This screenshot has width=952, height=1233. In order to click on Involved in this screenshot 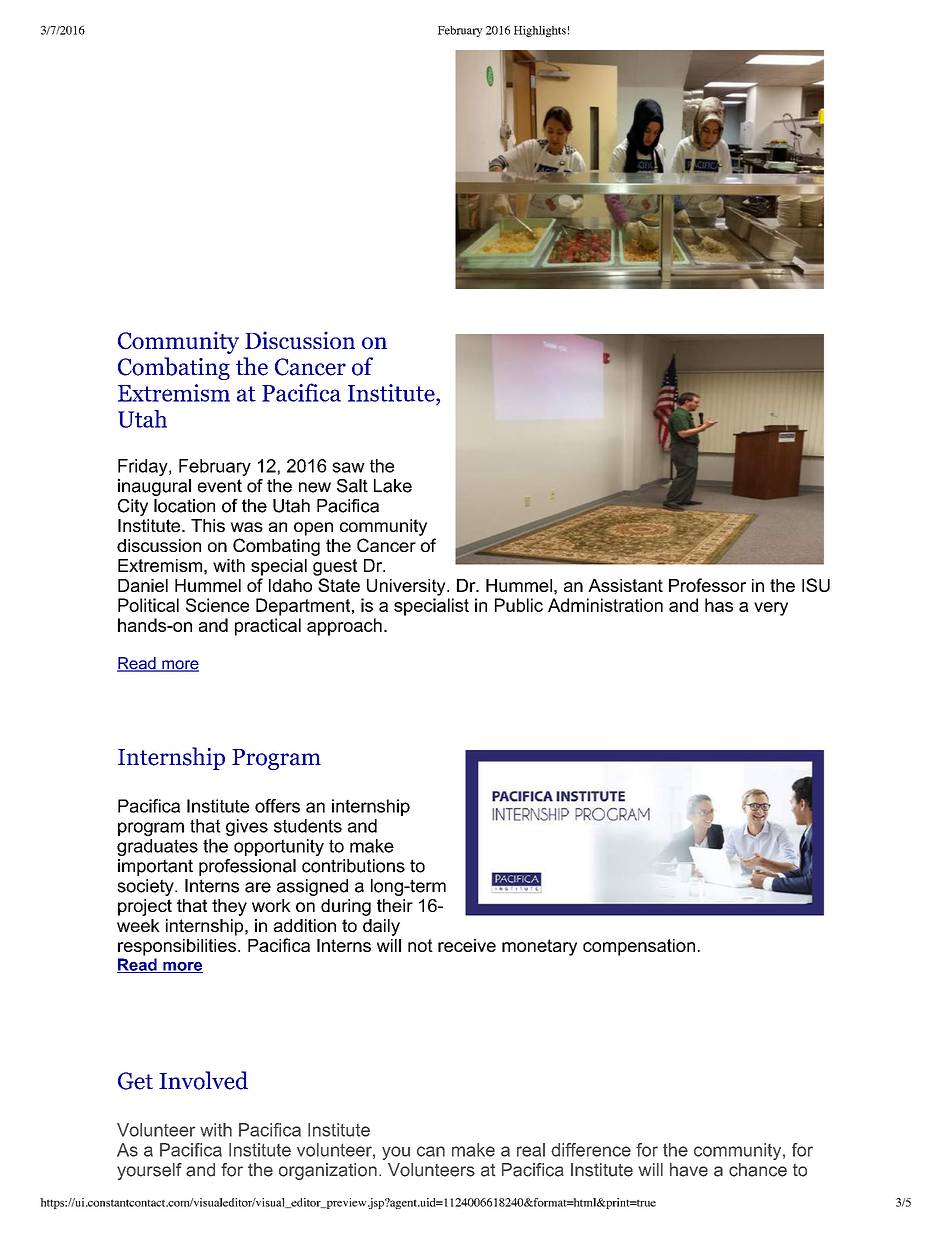, I will do `click(203, 1080)`.
